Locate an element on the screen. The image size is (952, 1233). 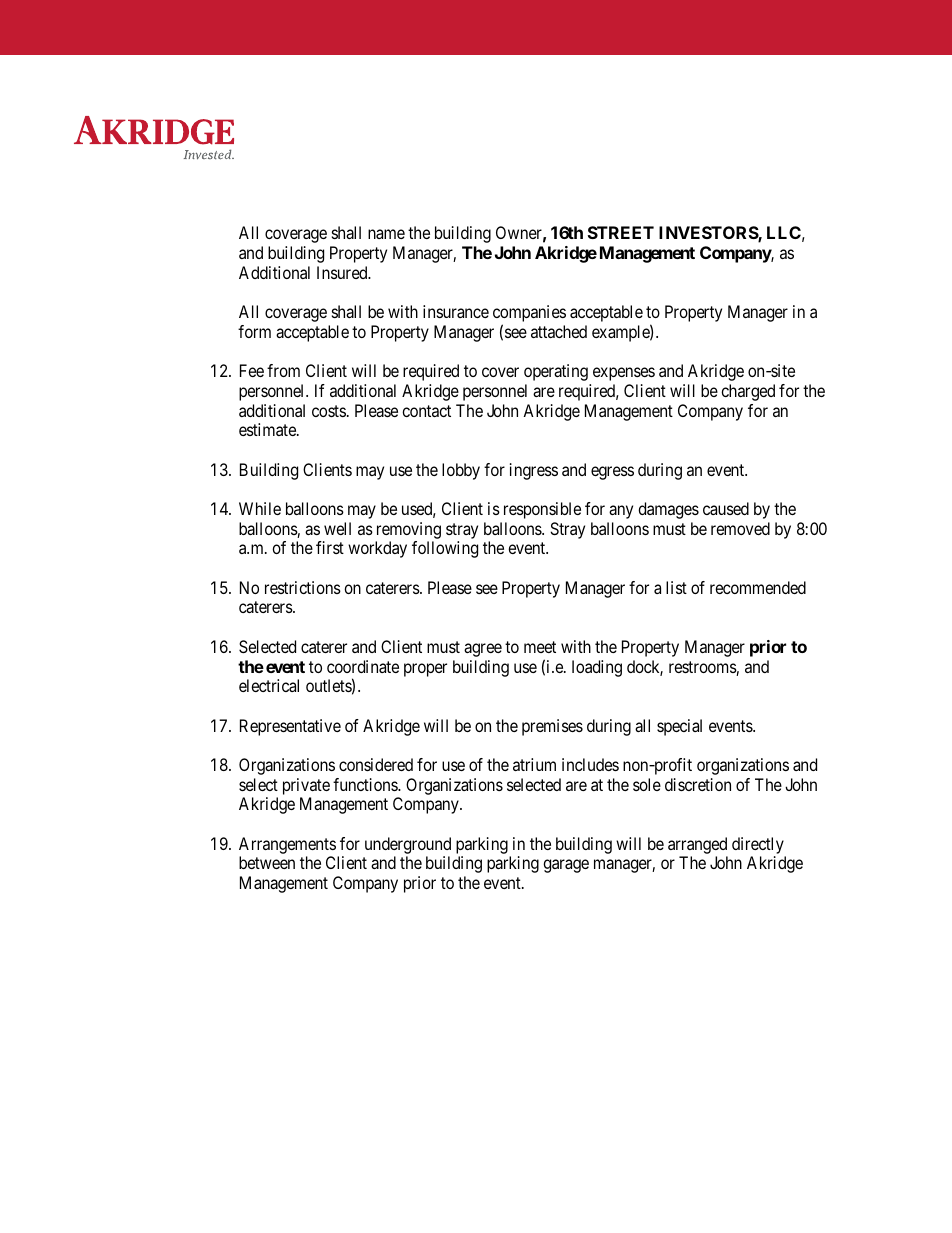
companies is located at coordinates (529, 315).
